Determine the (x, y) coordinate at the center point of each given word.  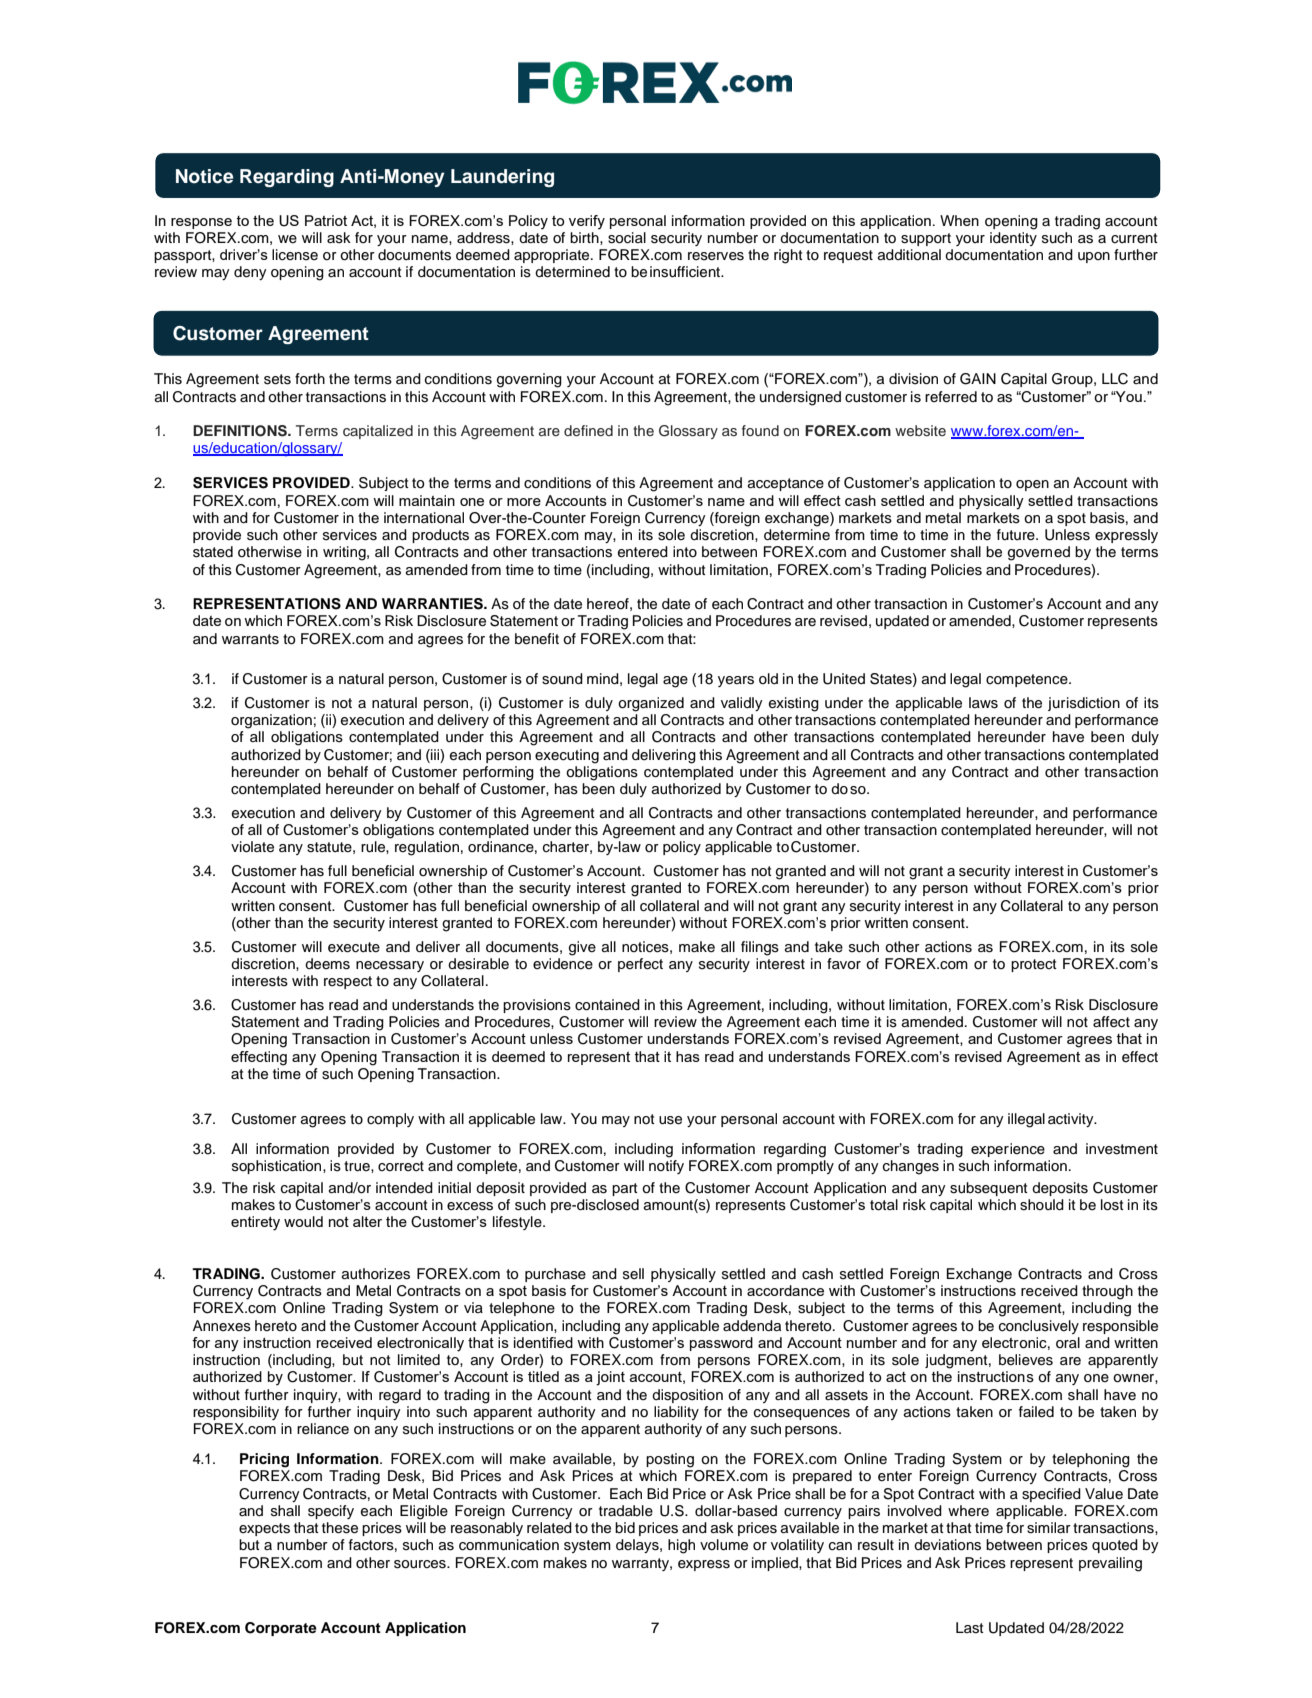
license (295, 255)
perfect (640, 965)
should (1042, 1205)
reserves (716, 256)
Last (970, 1628)
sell (633, 1274)
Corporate (281, 1629)
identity (1013, 239)
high (681, 1546)
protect (1034, 965)
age (675, 682)
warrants (250, 639)
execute (354, 947)
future (1017, 535)
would (303, 1221)
